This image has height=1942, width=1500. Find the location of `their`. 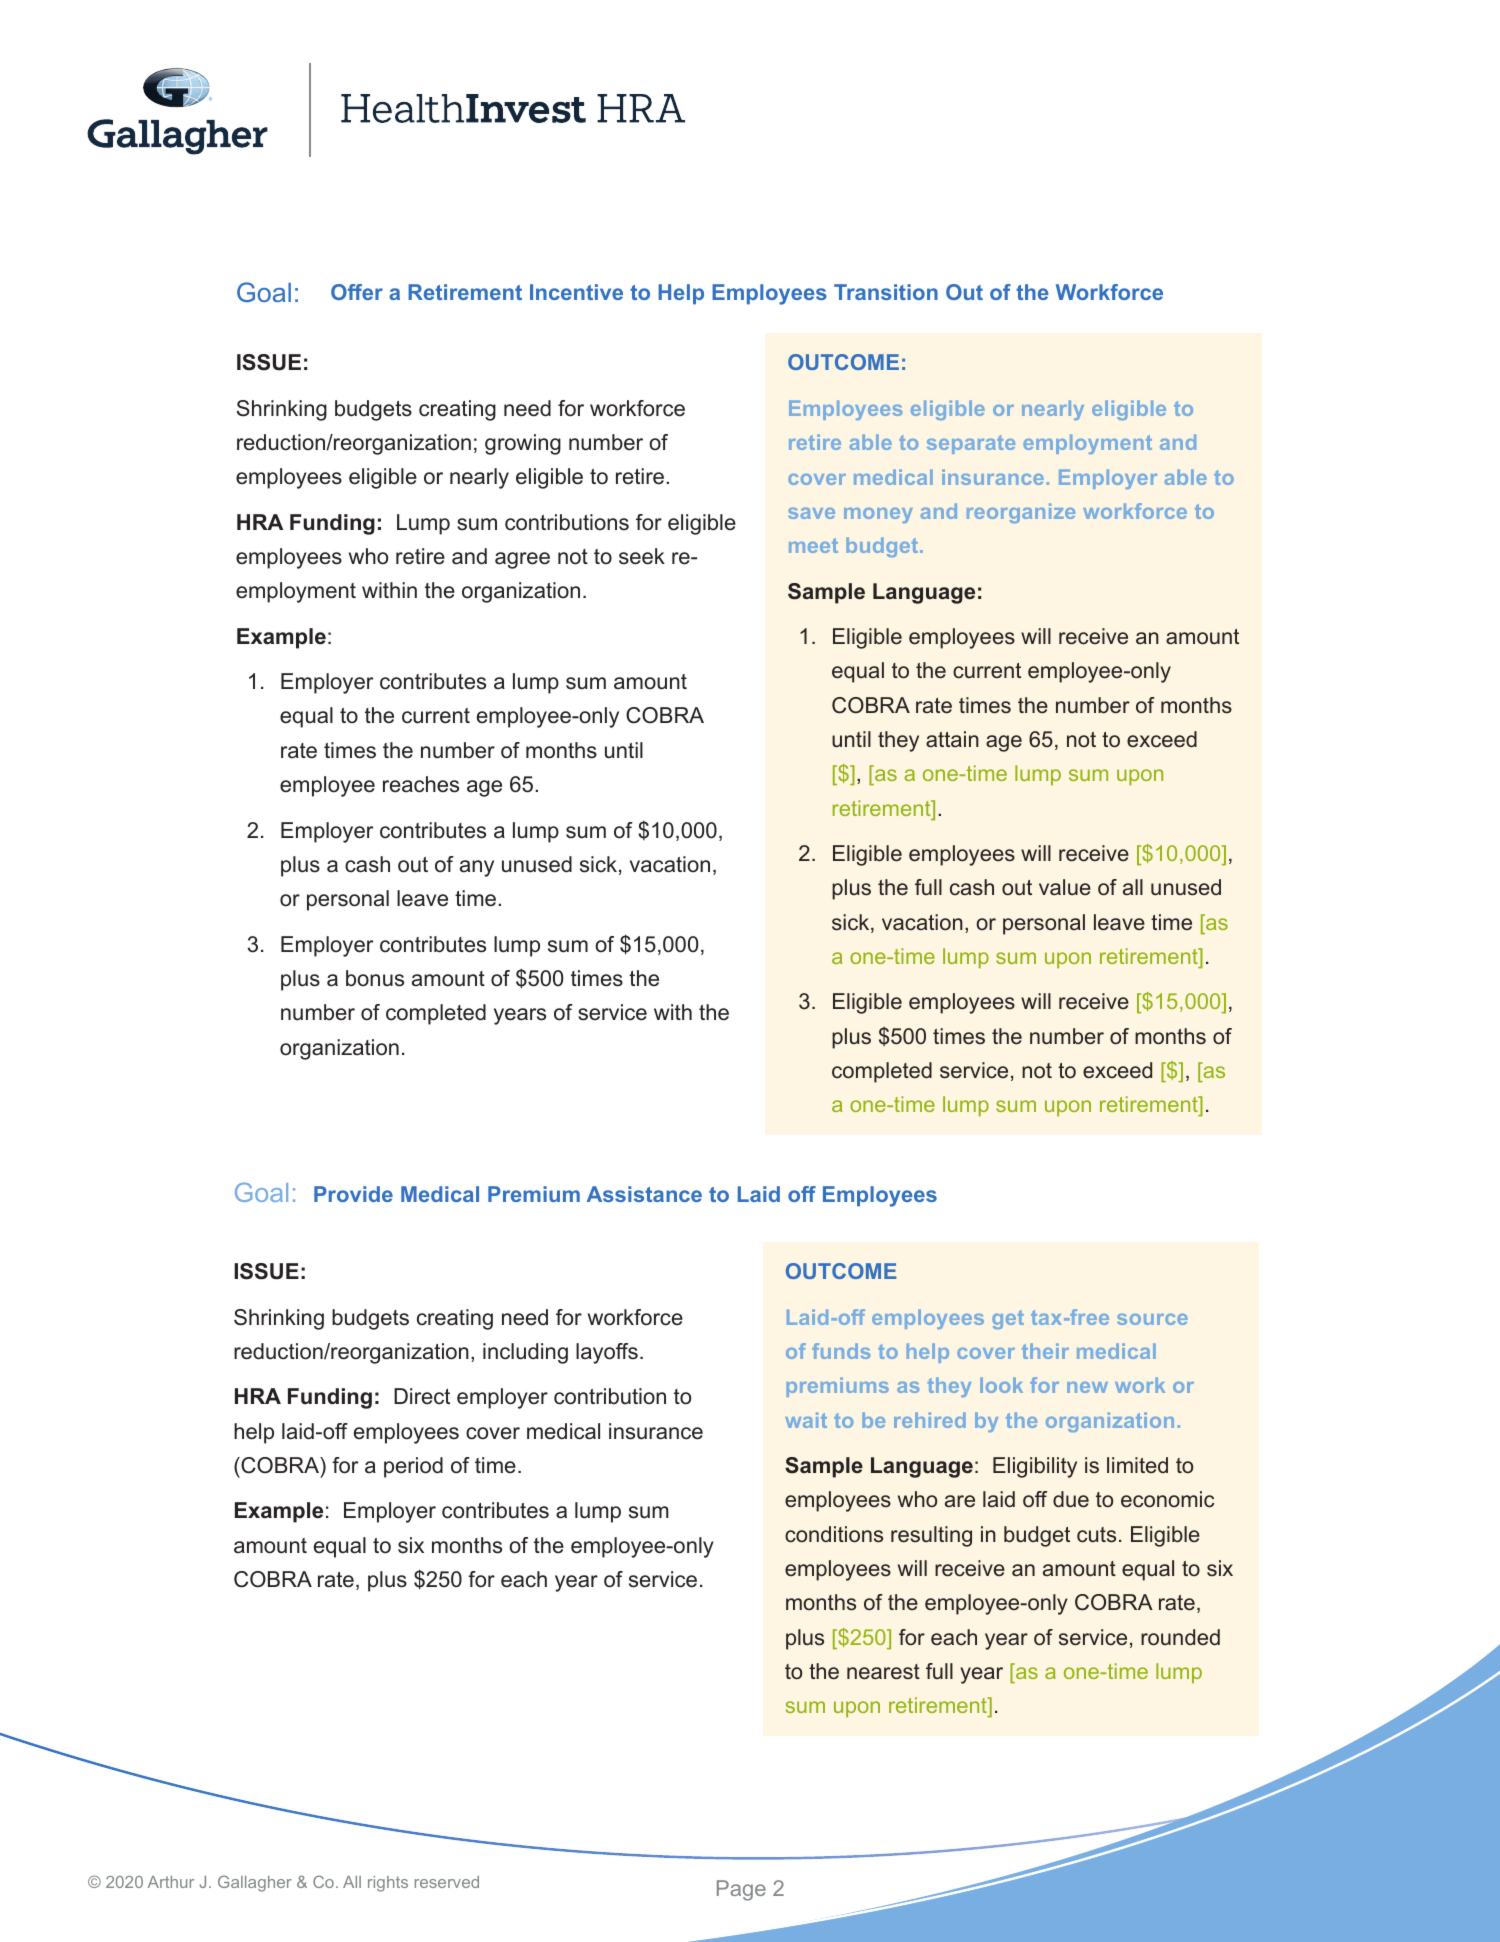

their is located at coordinates (1045, 1351).
